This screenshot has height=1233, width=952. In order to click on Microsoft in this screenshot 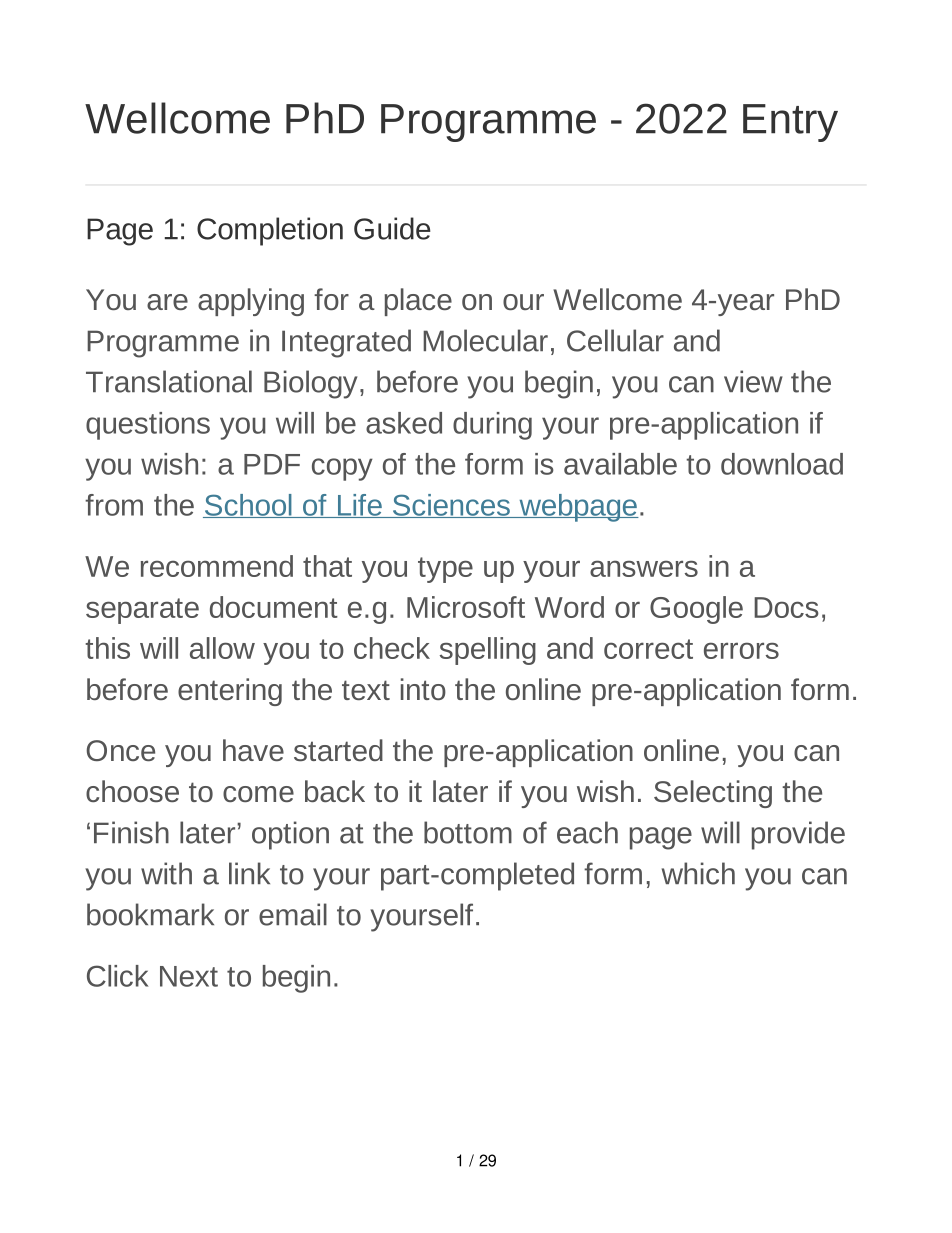, I will do `click(466, 607)`.
